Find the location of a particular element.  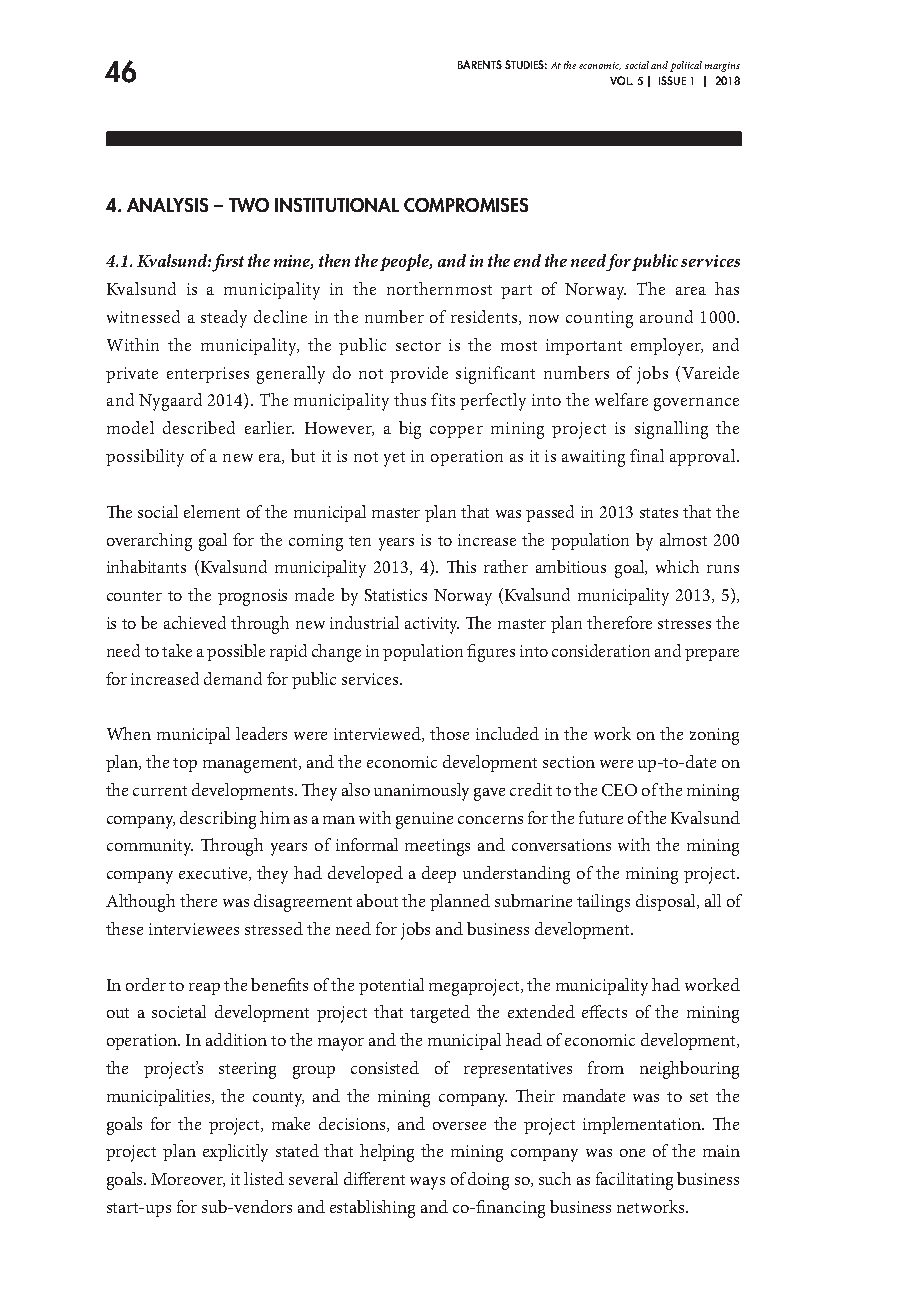

CEO is located at coordinates (619, 790).
